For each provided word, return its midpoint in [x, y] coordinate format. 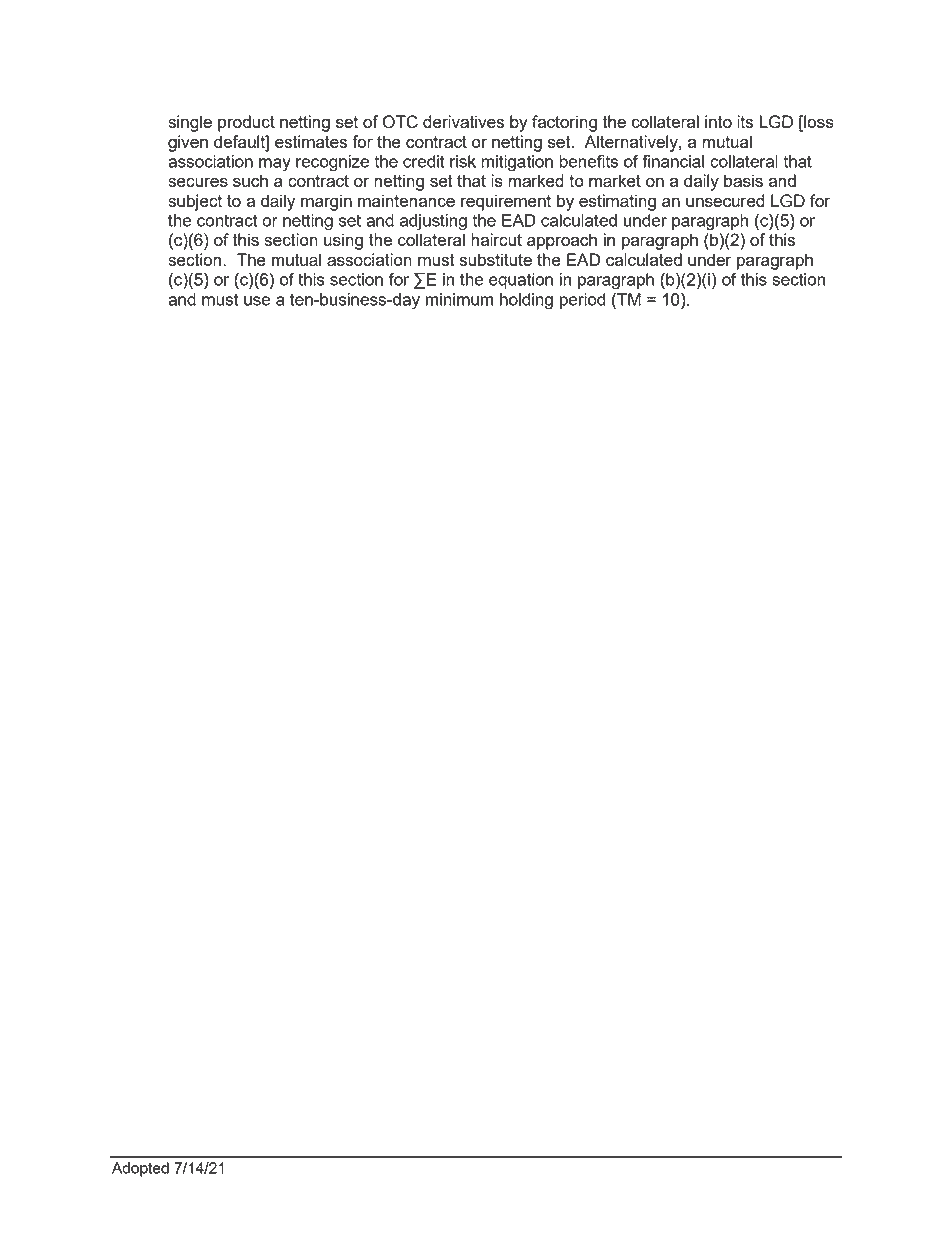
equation [521, 281]
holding [526, 301]
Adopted [140, 1169]
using [343, 241]
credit [424, 161]
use [257, 301]
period [583, 301]
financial [673, 161]
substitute [496, 259]
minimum [459, 299]
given [188, 143]
